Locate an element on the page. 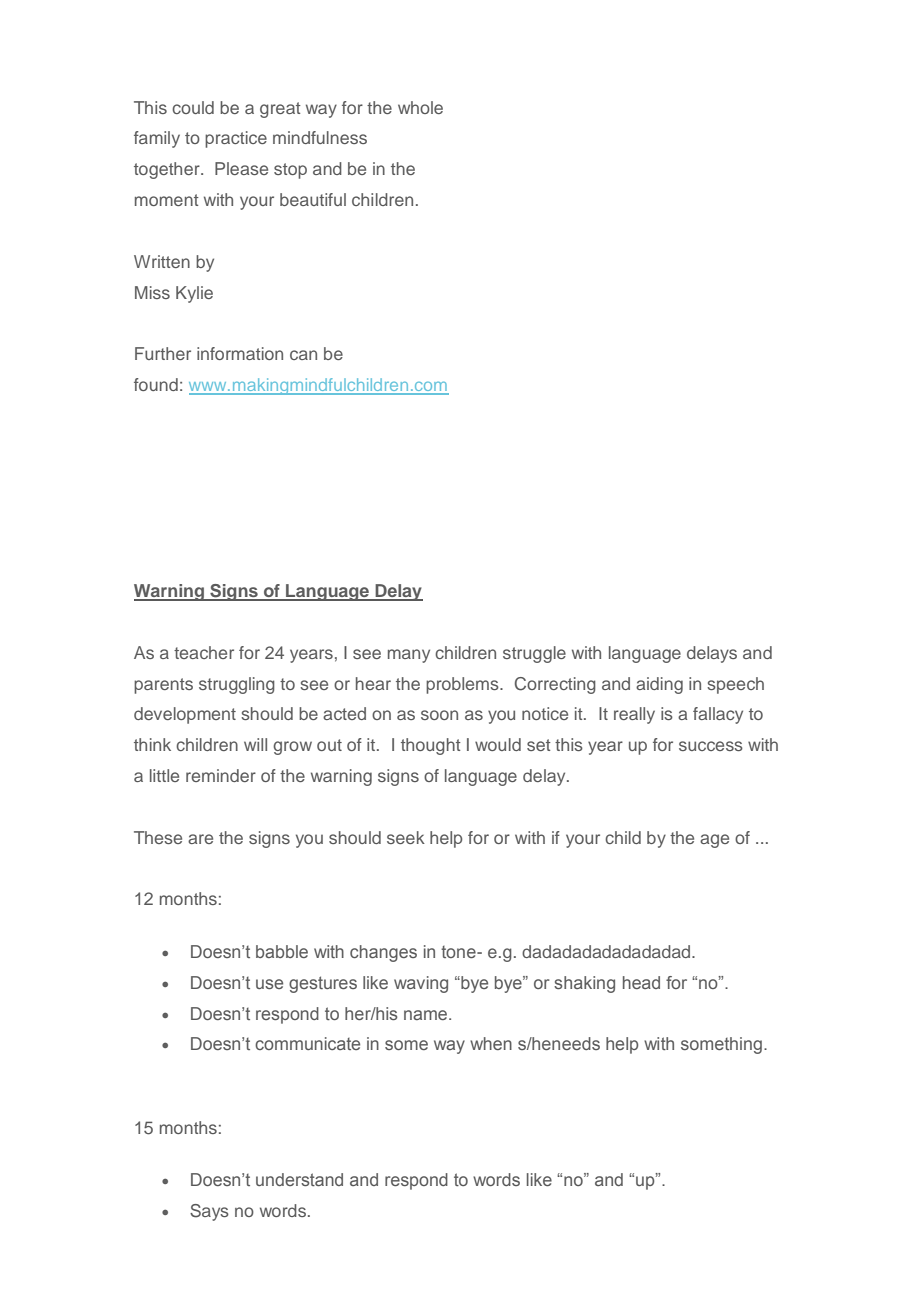 Image resolution: width=924 pixels, height=1308 pixels. understand is located at coordinates (299, 1179).
